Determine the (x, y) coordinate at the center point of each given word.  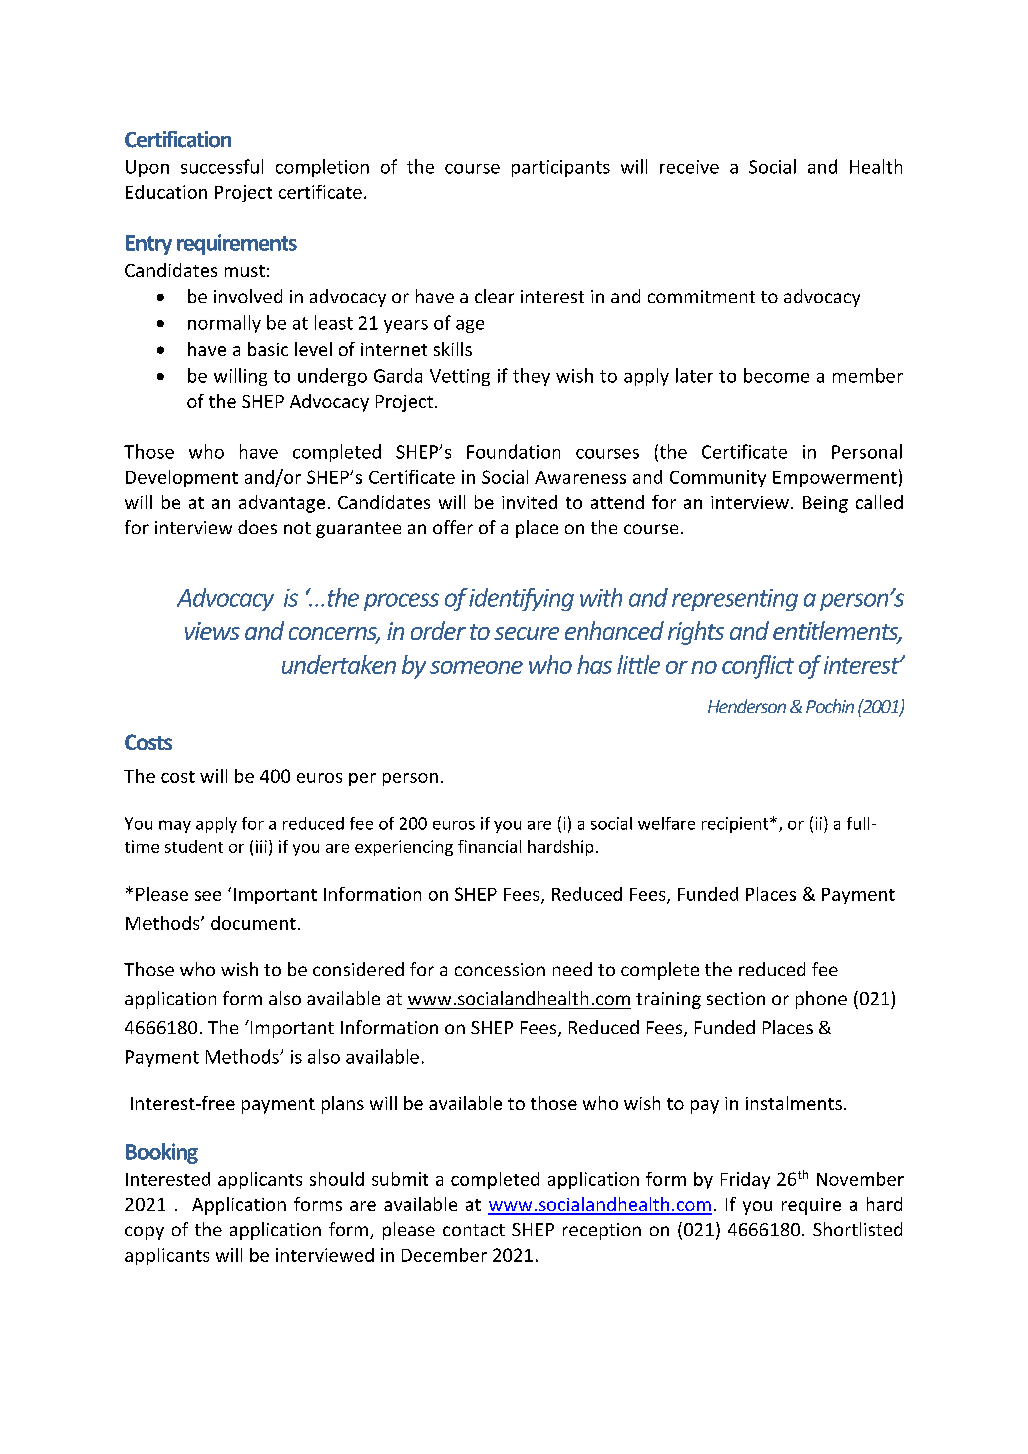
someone (476, 667)
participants (561, 168)
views (212, 631)
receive (689, 167)
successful (222, 166)
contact (474, 1230)
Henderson (747, 706)
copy (144, 1233)
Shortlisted (857, 1229)
